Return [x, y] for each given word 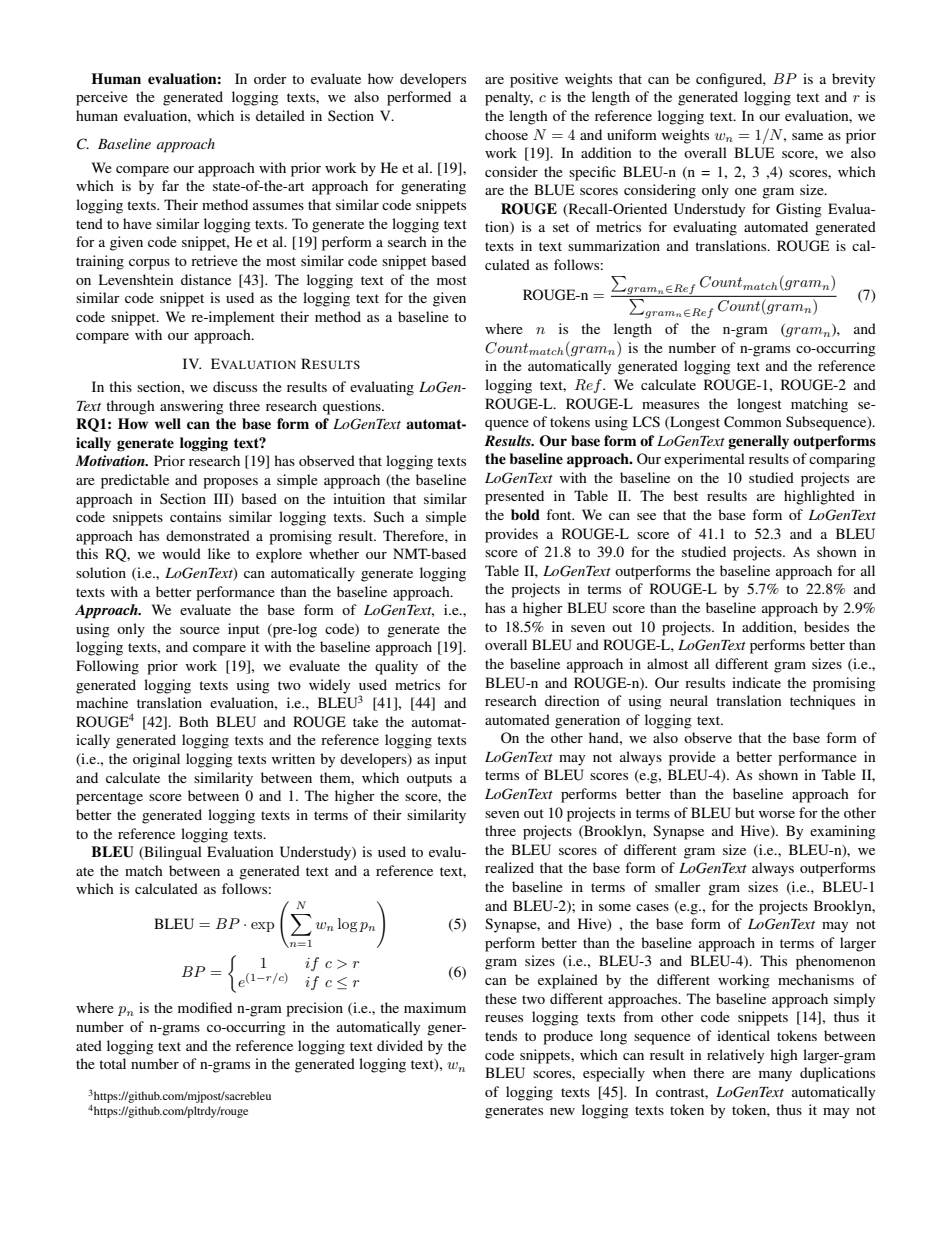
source [200, 630]
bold [525, 514]
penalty [509, 98]
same [807, 136]
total [112, 1063]
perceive [102, 98]
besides [826, 626]
